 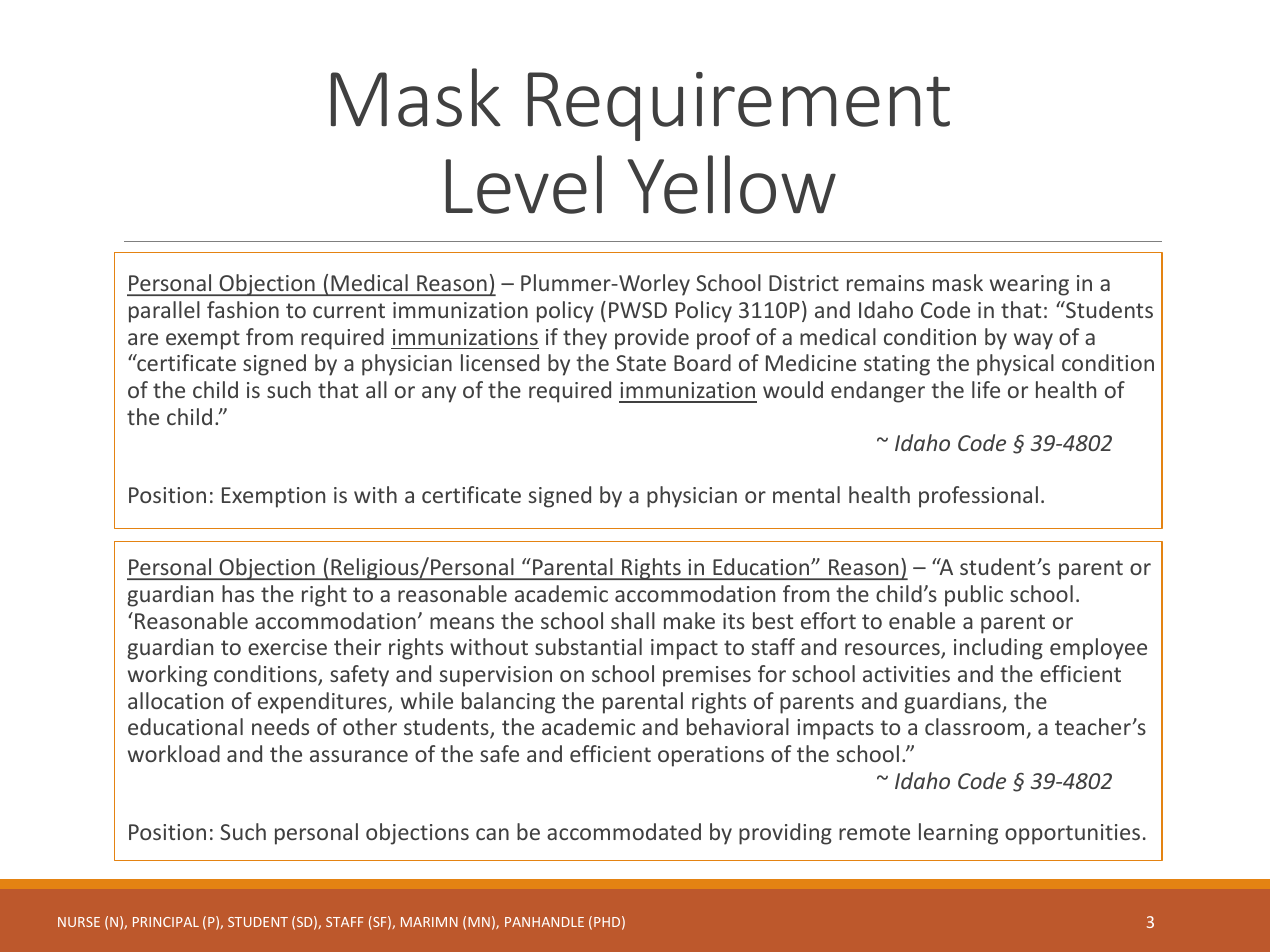 What do you see at coordinates (958, 834) in the document?
I see `learning` at bounding box center [958, 834].
